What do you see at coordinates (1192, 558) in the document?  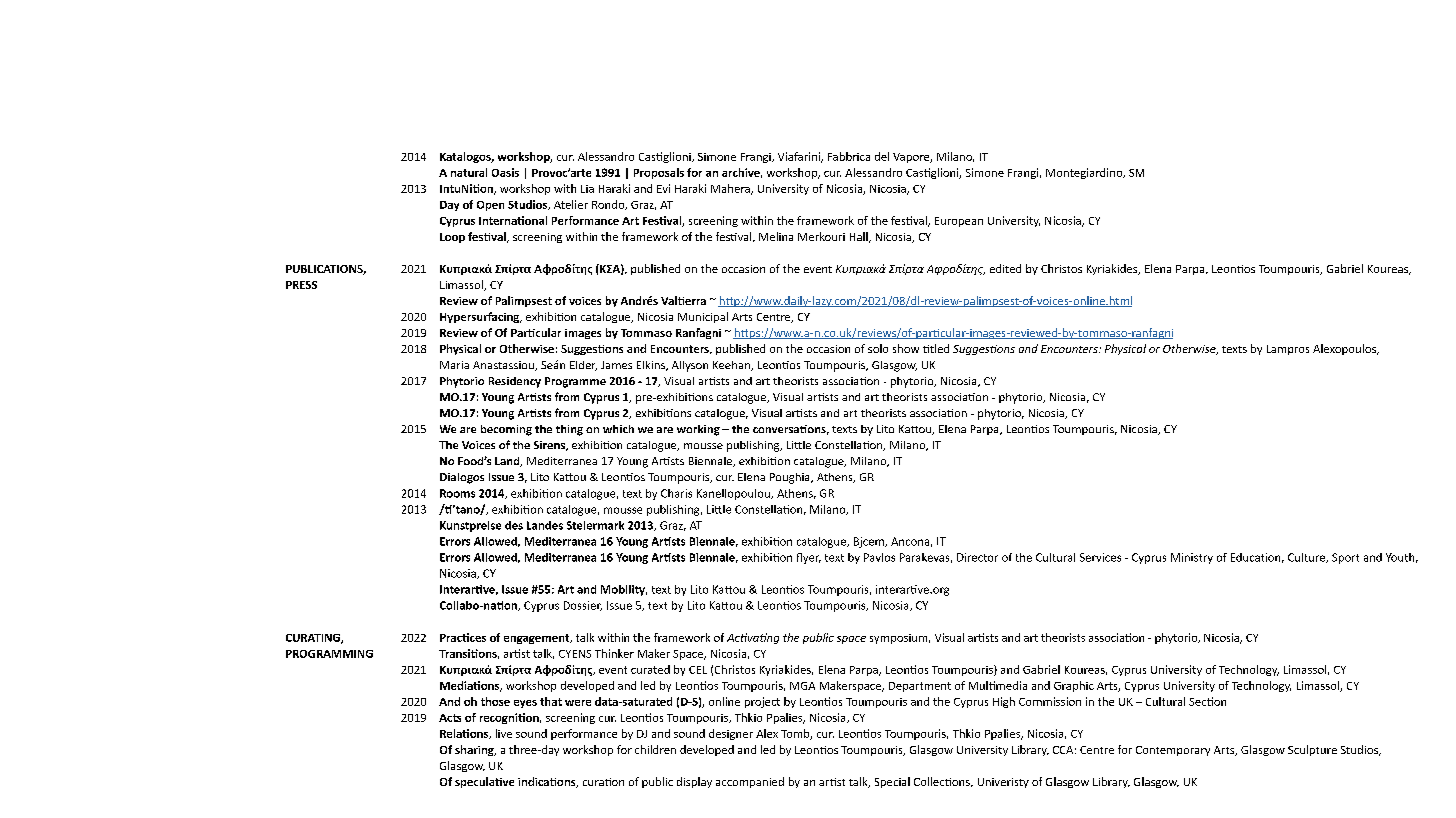 I see `Ministry` at bounding box center [1192, 558].
